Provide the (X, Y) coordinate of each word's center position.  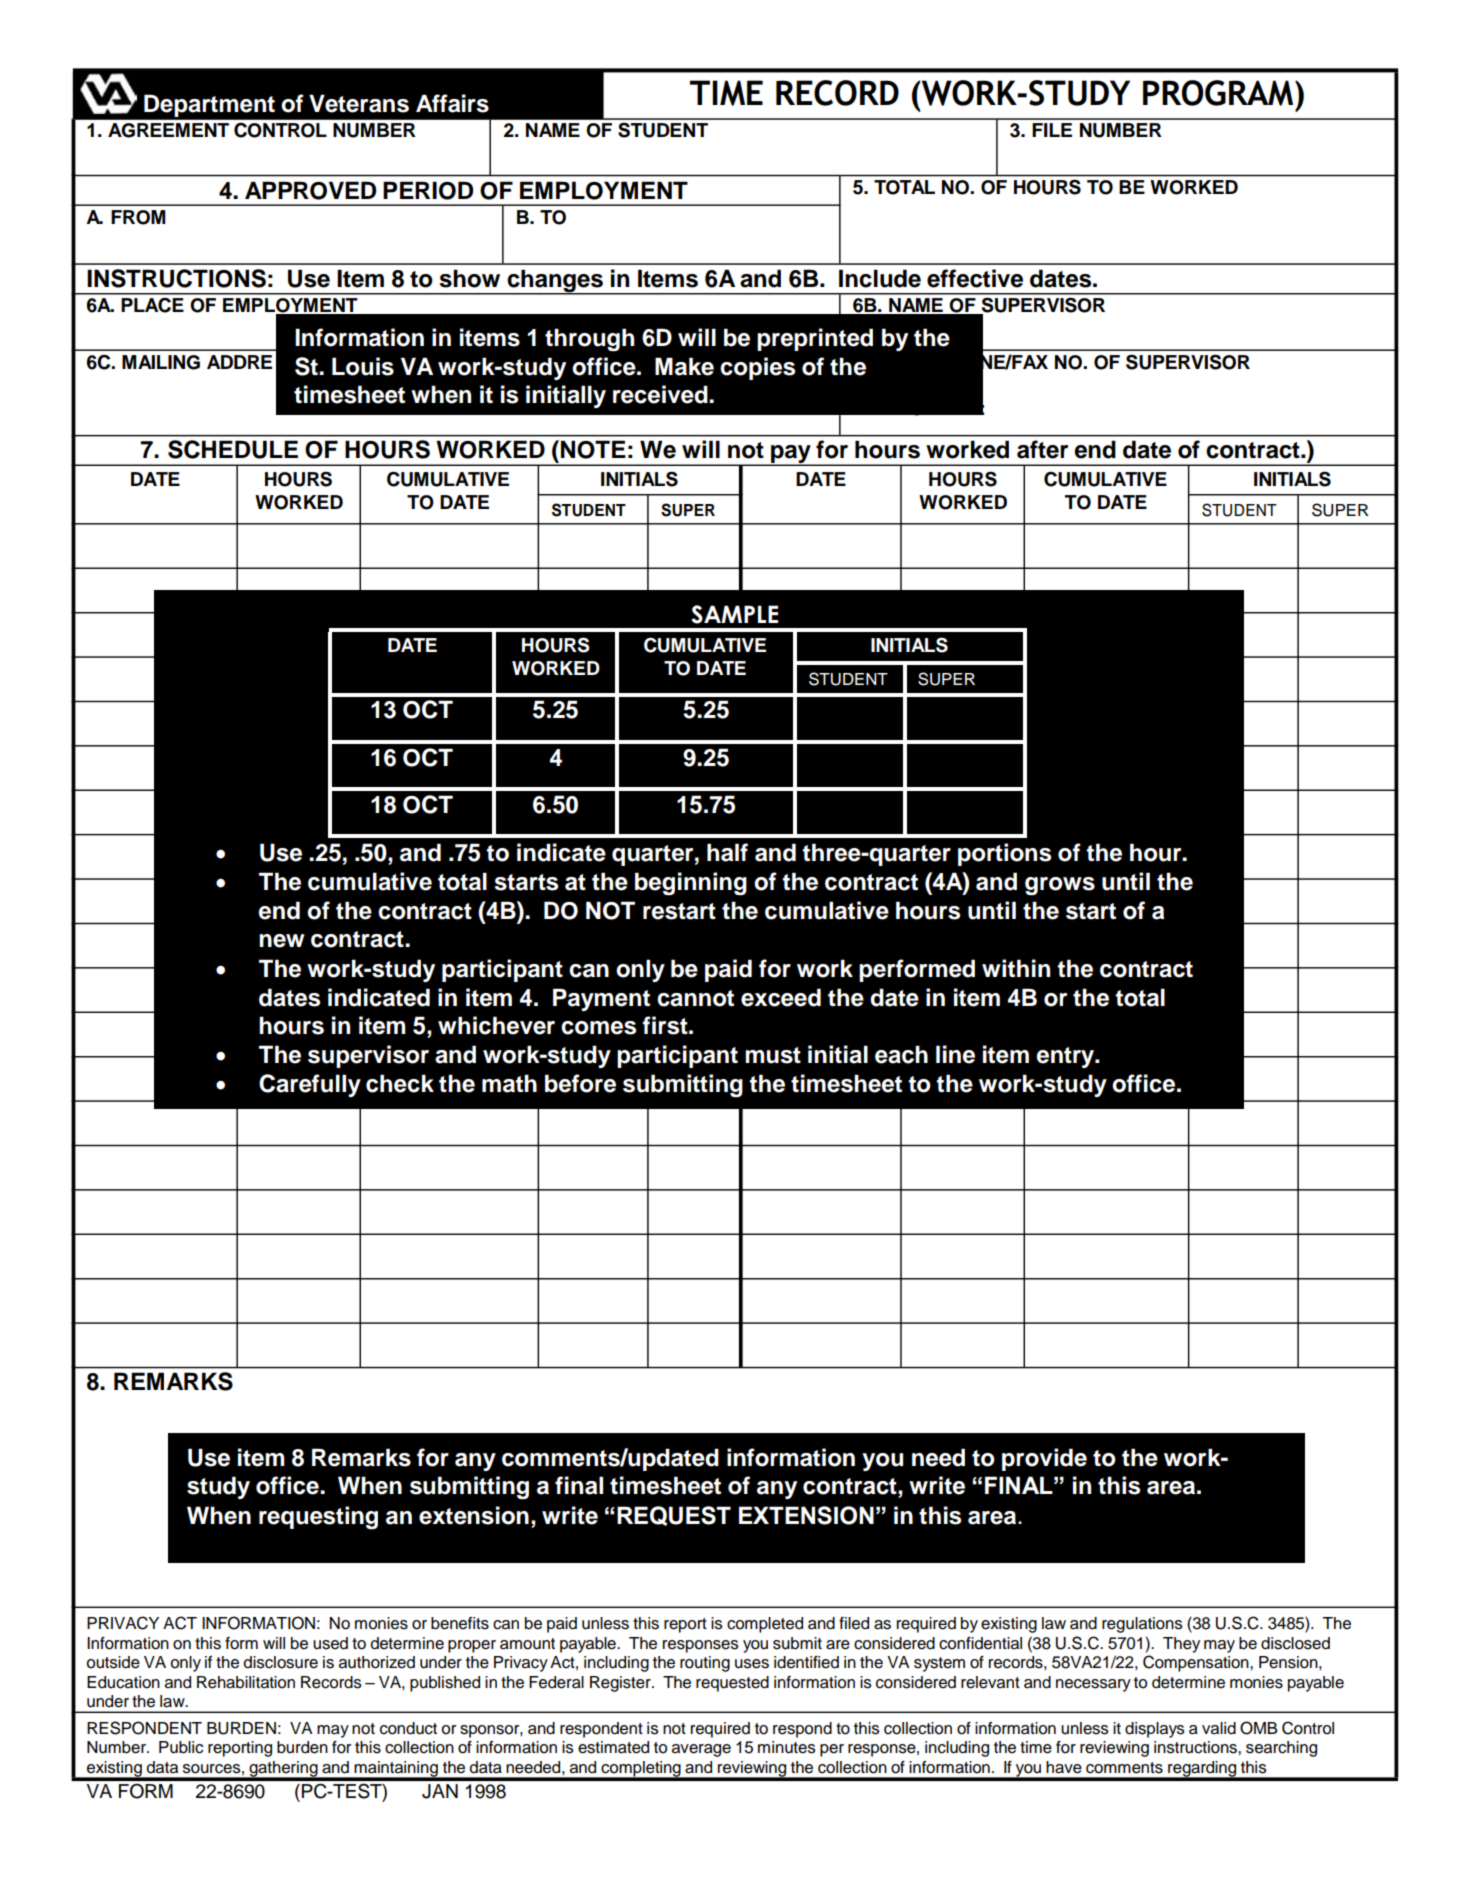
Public (181, 1747)
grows (1060, 886)
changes (555, 282)
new (282, 941)
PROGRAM (1219, 93)
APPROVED (310, 190)
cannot (695, 998)
